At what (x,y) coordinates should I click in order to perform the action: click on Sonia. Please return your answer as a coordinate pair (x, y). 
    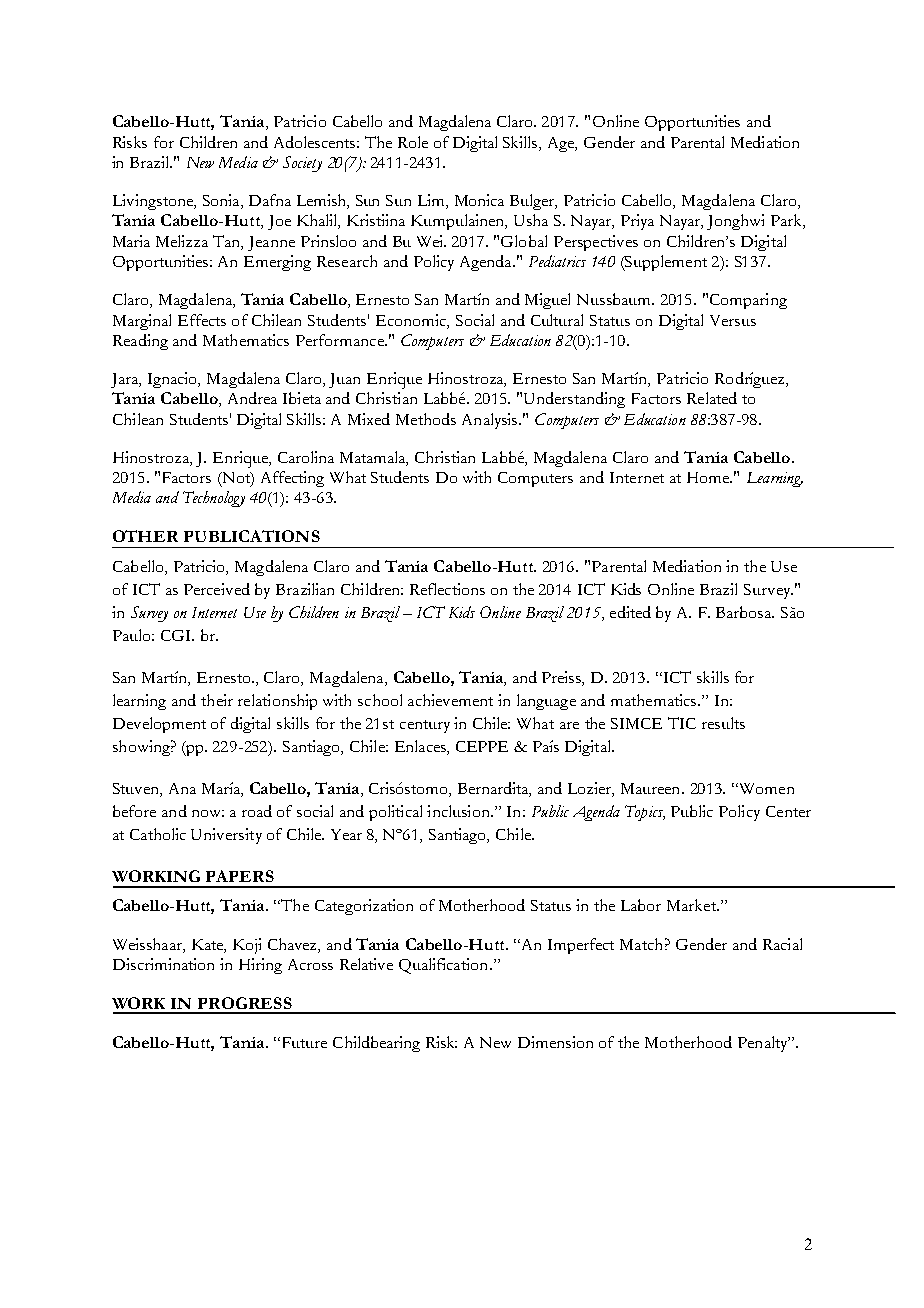
    Looking at the image, I should click on (222, 201).
